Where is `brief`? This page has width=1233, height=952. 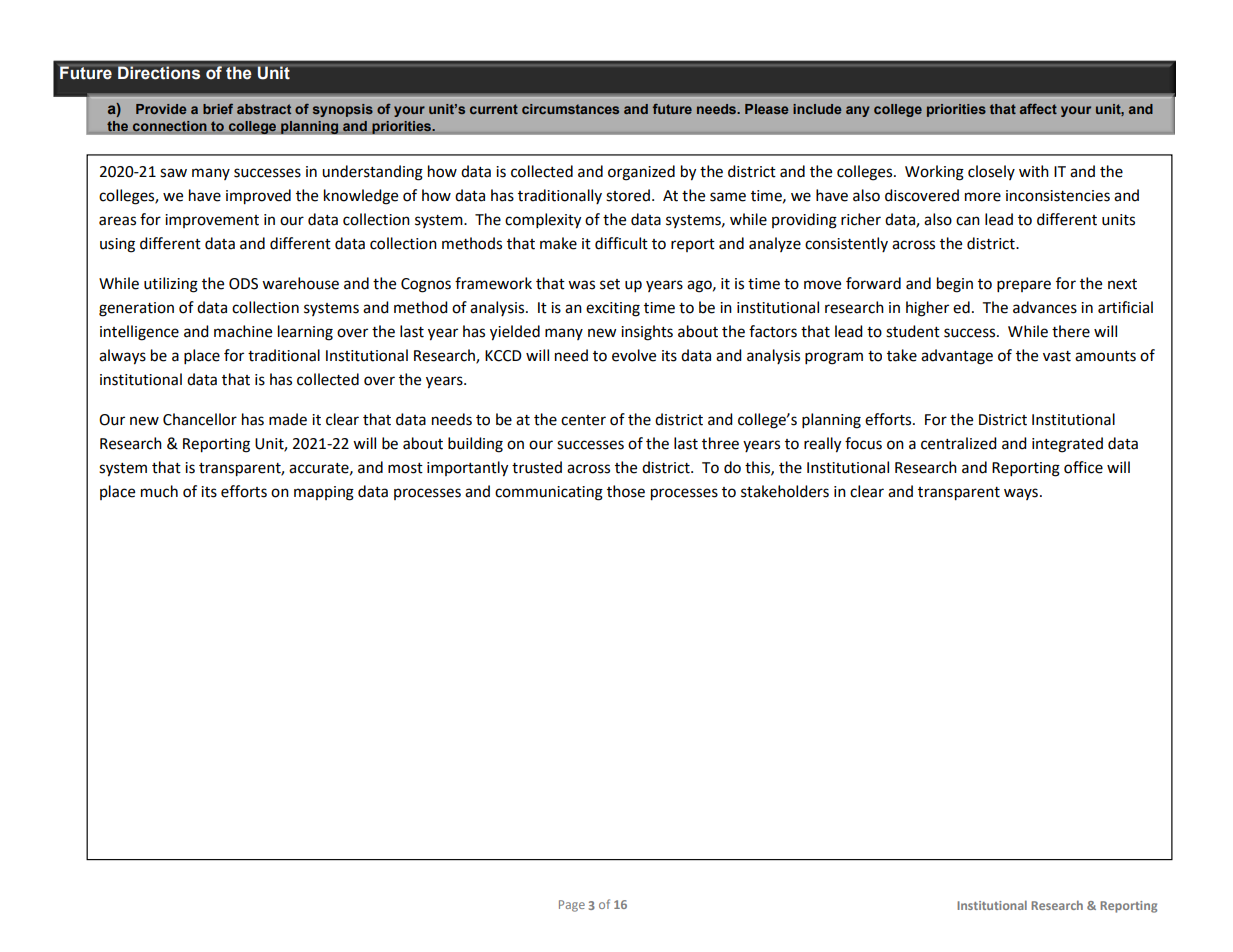
brief is located at coordinates (218, 109).
